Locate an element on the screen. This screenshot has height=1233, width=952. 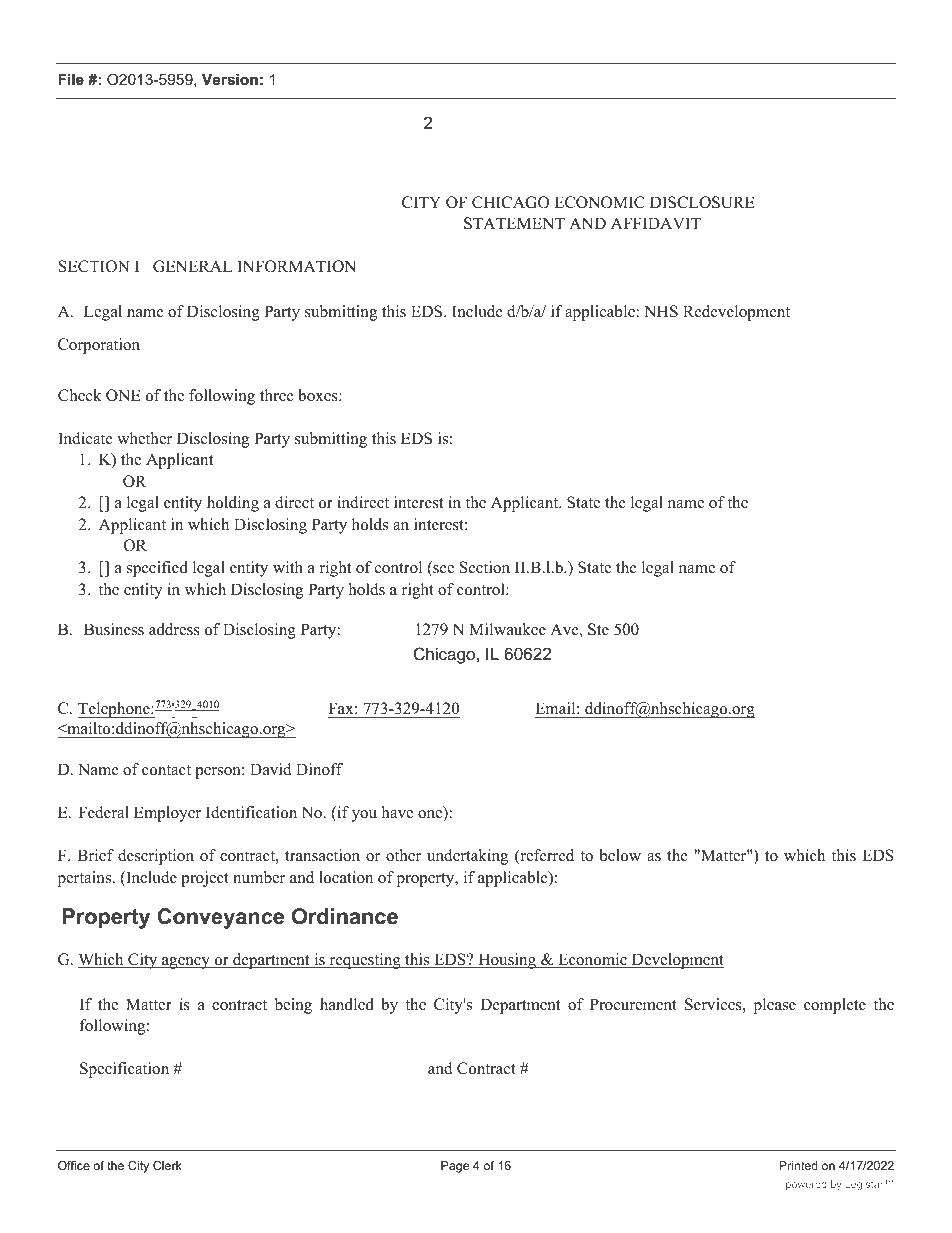
undertaking is located at coordinates (467, 857).
